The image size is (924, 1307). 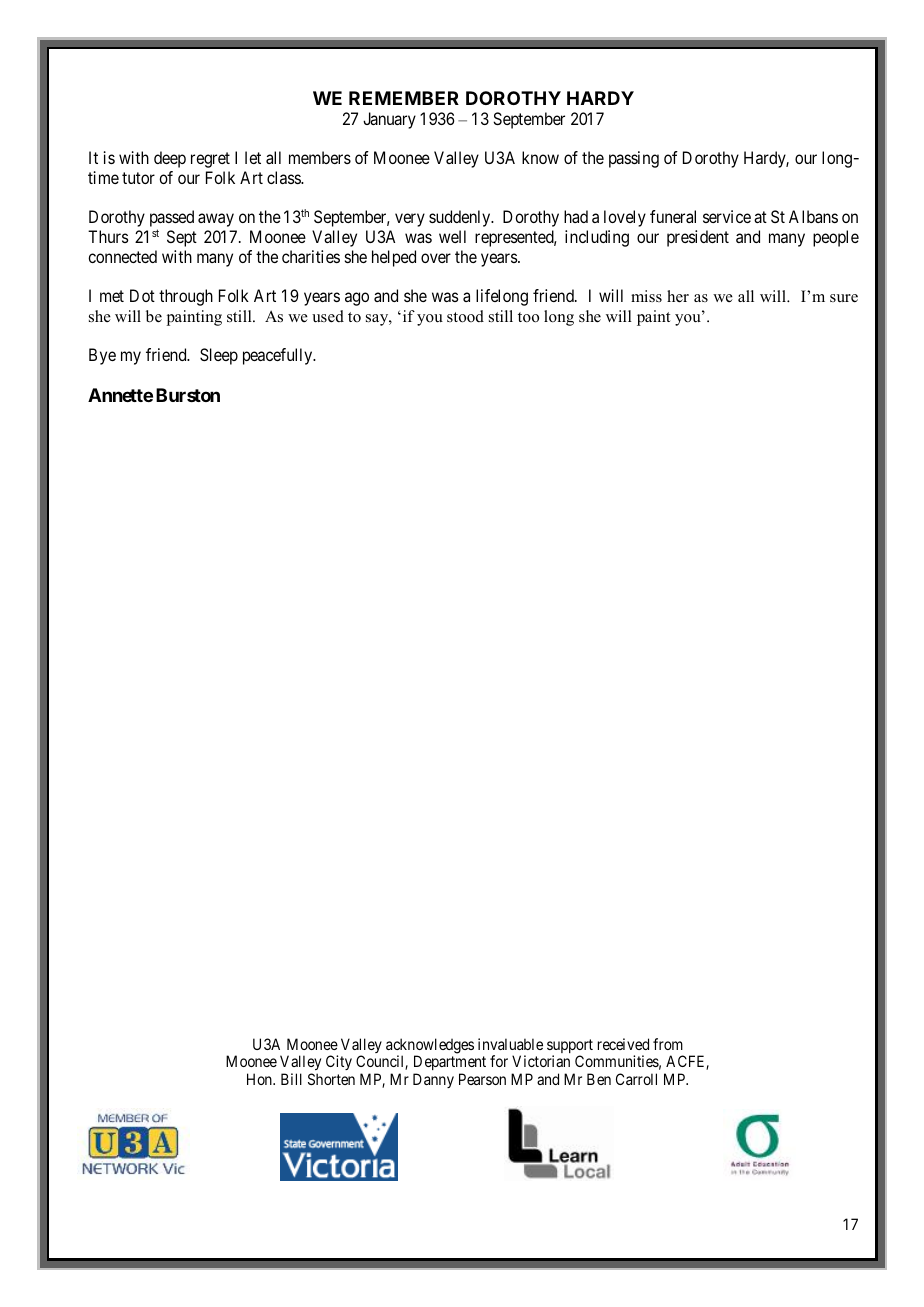 What do you see at coordinates (668, 1044) in the screenshot?
I see `from` at bounding box center [668, 1044].
